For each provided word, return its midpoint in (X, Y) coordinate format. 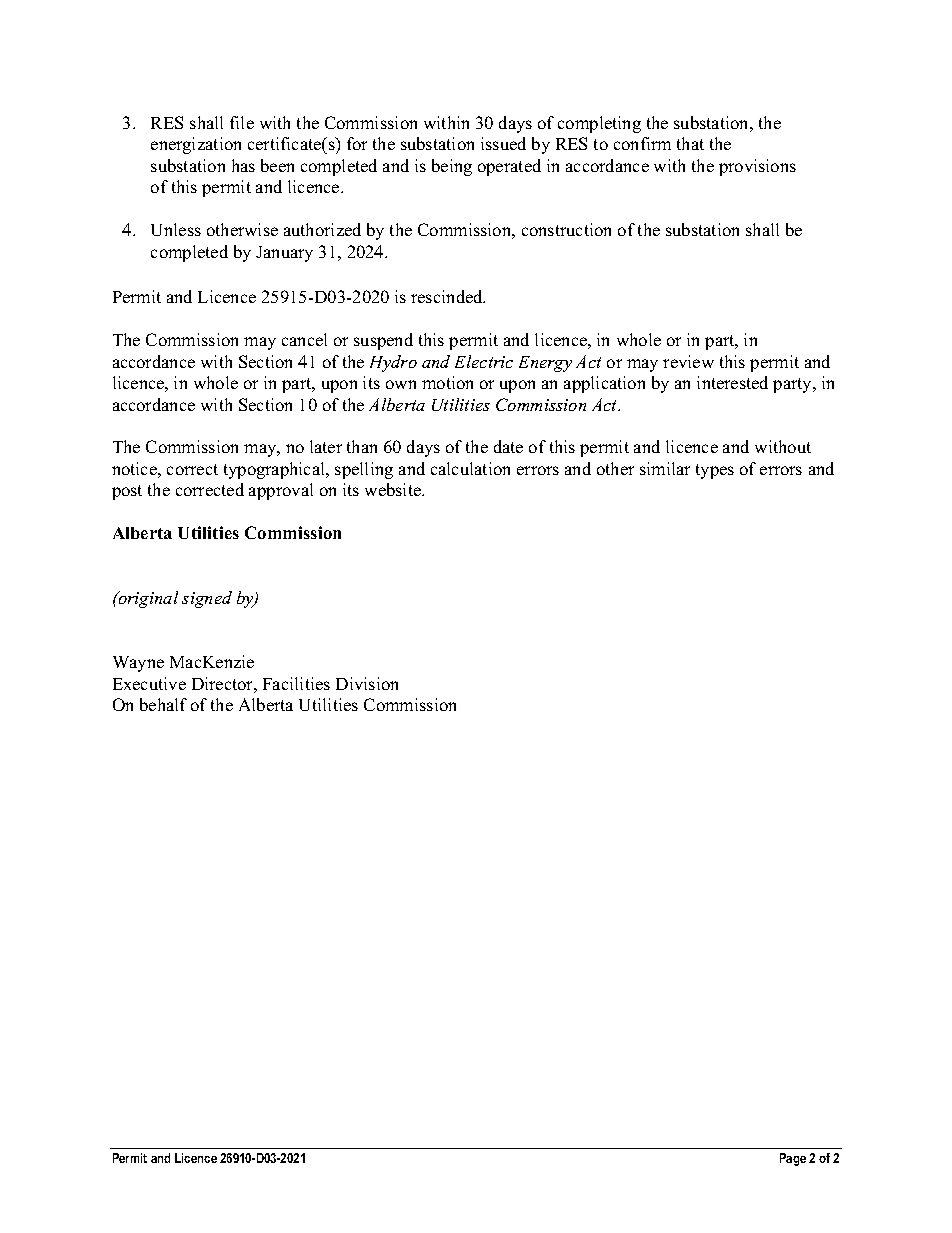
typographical (276, 470)
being (452, 167)
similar (665, 468)
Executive (149, 683)
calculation (470, 468)
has (243, 165)
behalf (163, 704)
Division (367, 683)
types (715, 471)
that (690, 143)
